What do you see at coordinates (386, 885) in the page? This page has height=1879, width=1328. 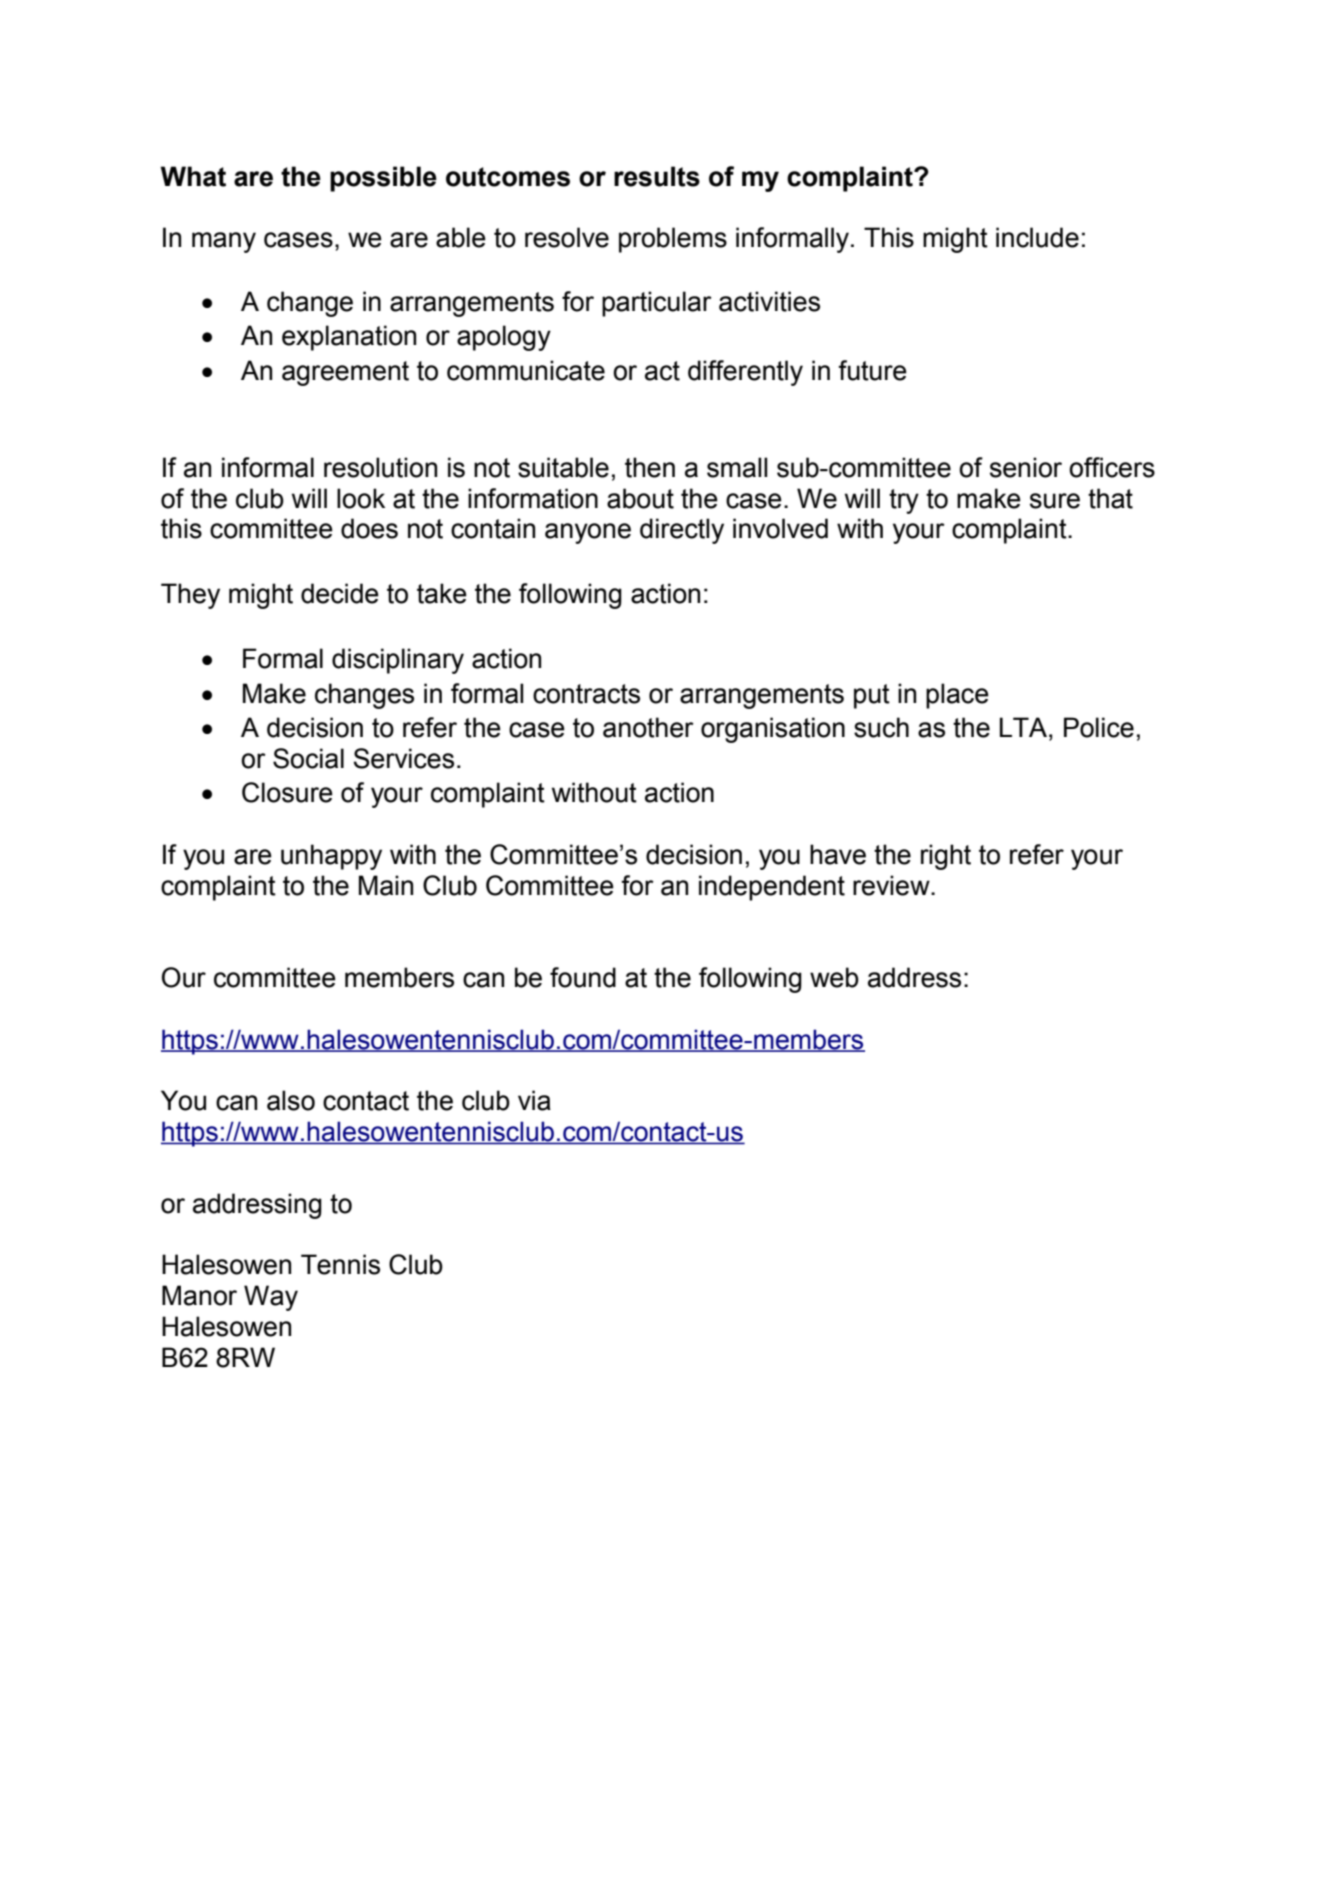 I see `Main` at bounding box center [386, 885].
